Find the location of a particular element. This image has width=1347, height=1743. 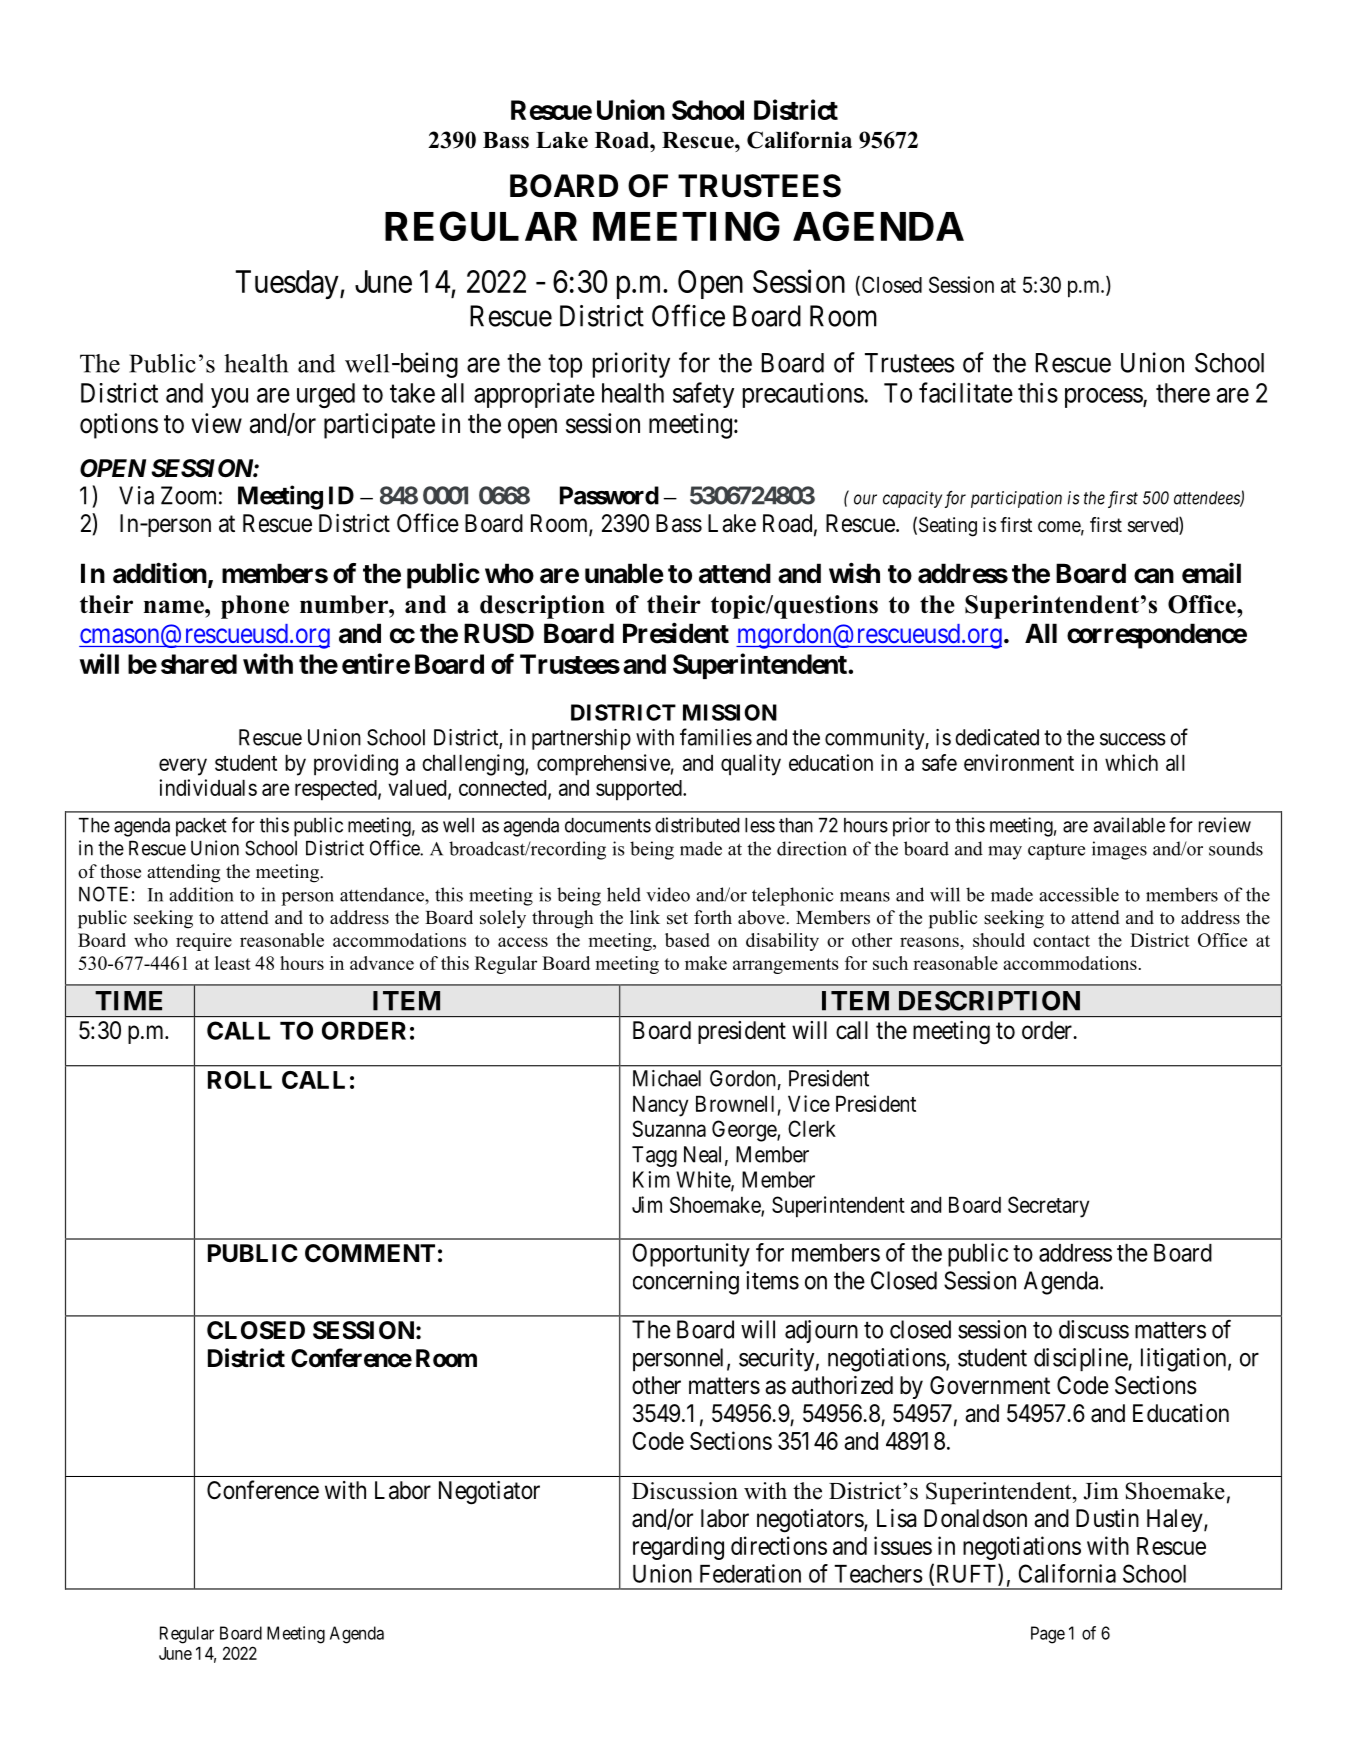

ROLL is located at coordinates (240, 1080).
